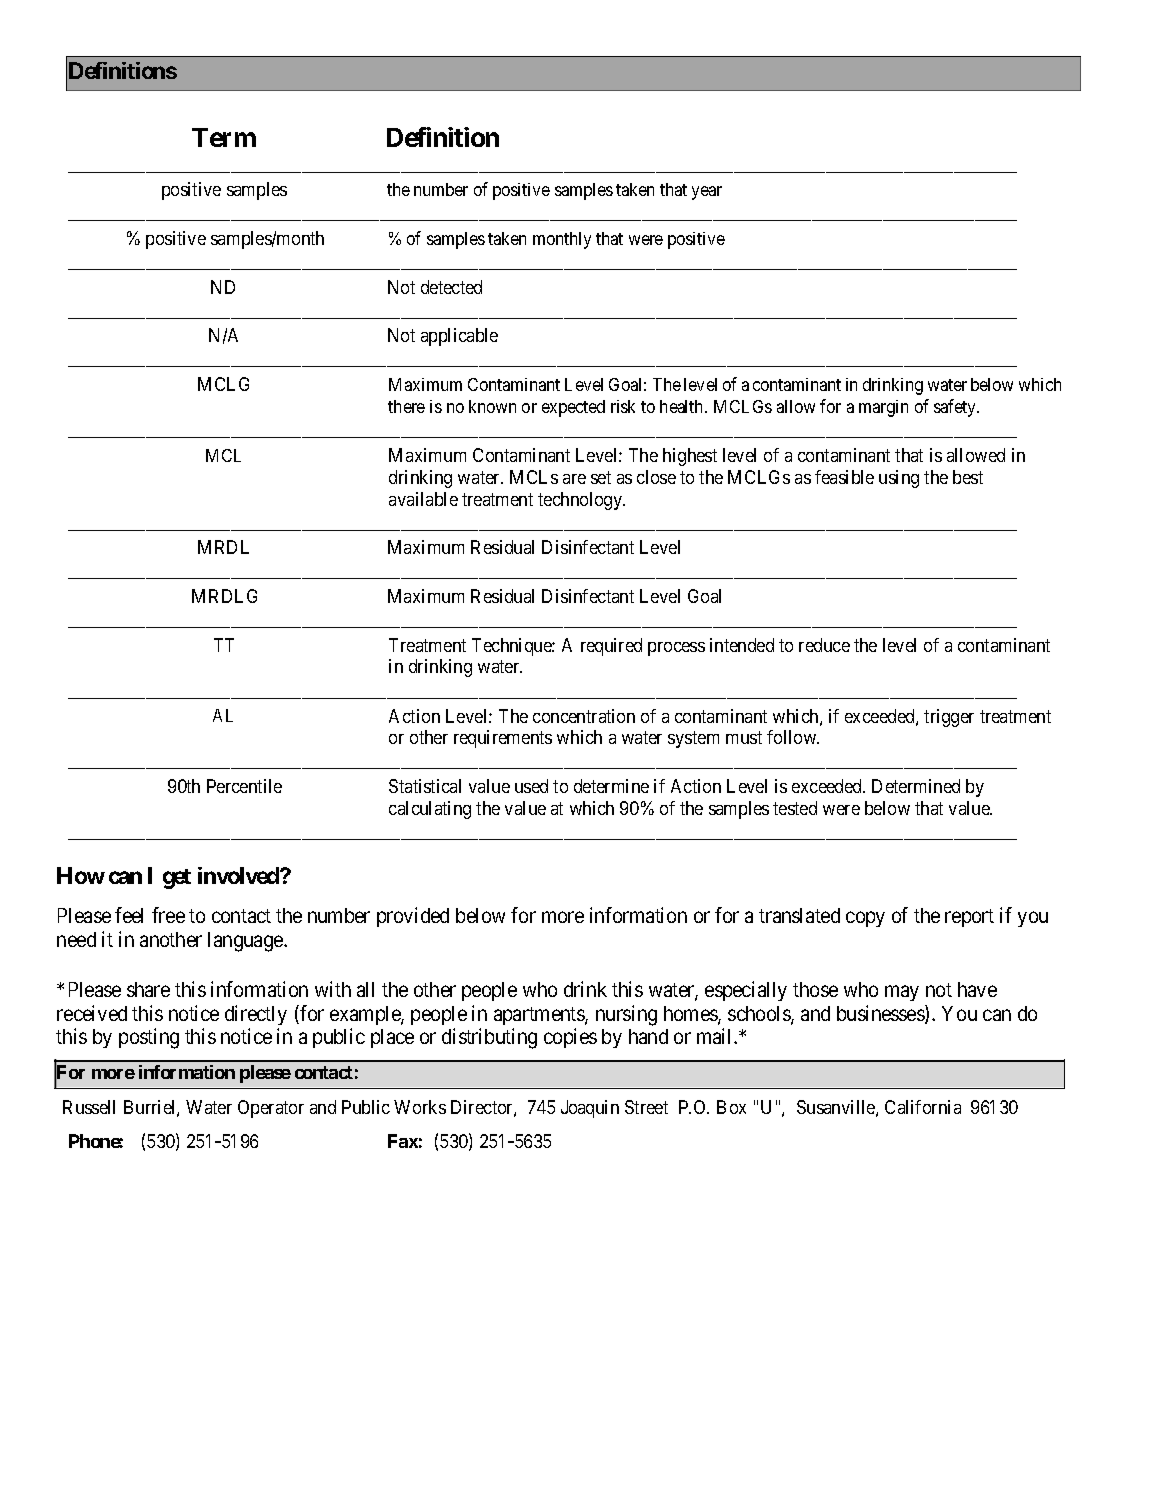 The width and height of the screenshot is (1161, 1502). Describe the element at coordinates (883, 408) in the screenshot. I see `margin` at that location.
